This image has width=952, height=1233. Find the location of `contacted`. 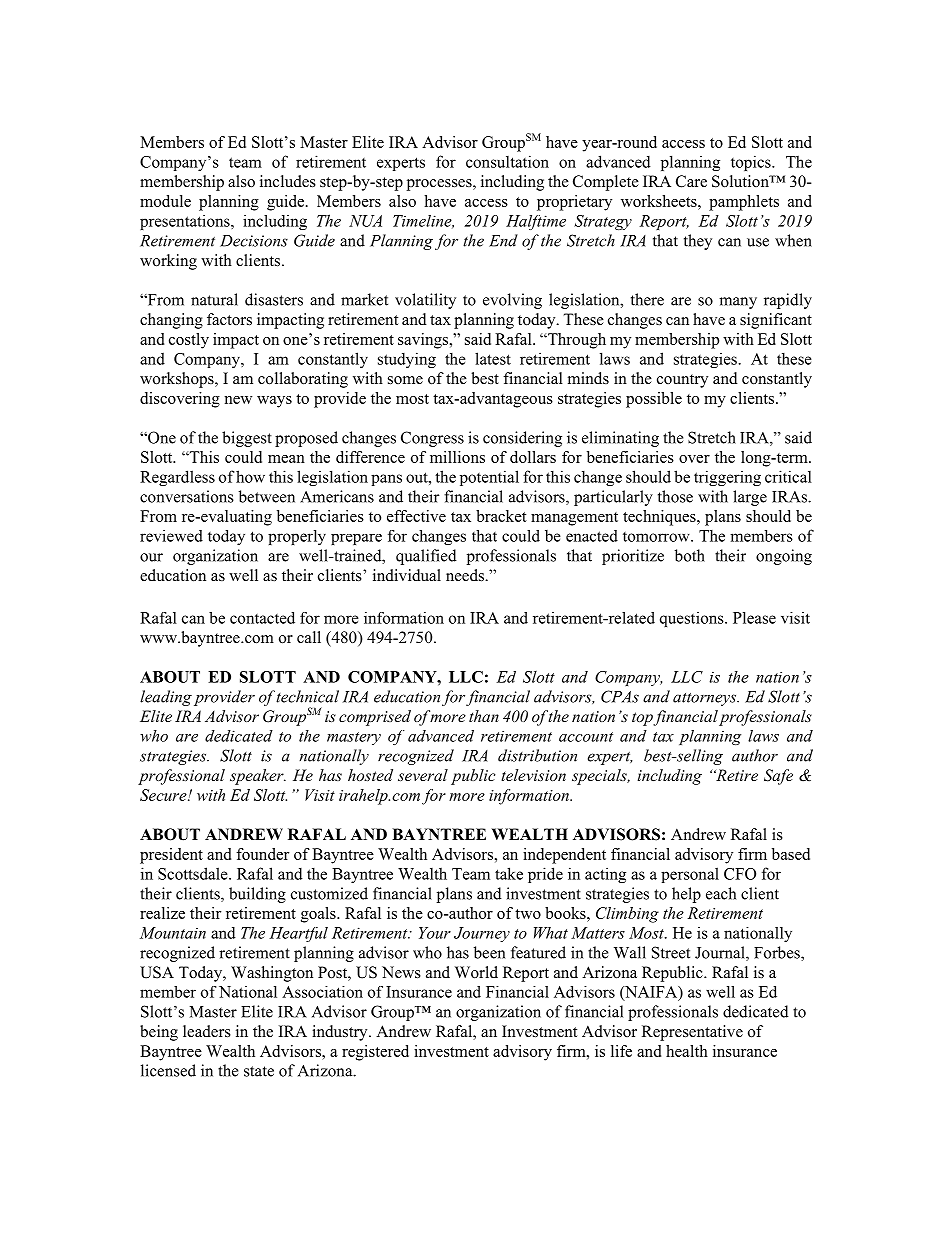

contacted is located at coordinates (262, 618).
